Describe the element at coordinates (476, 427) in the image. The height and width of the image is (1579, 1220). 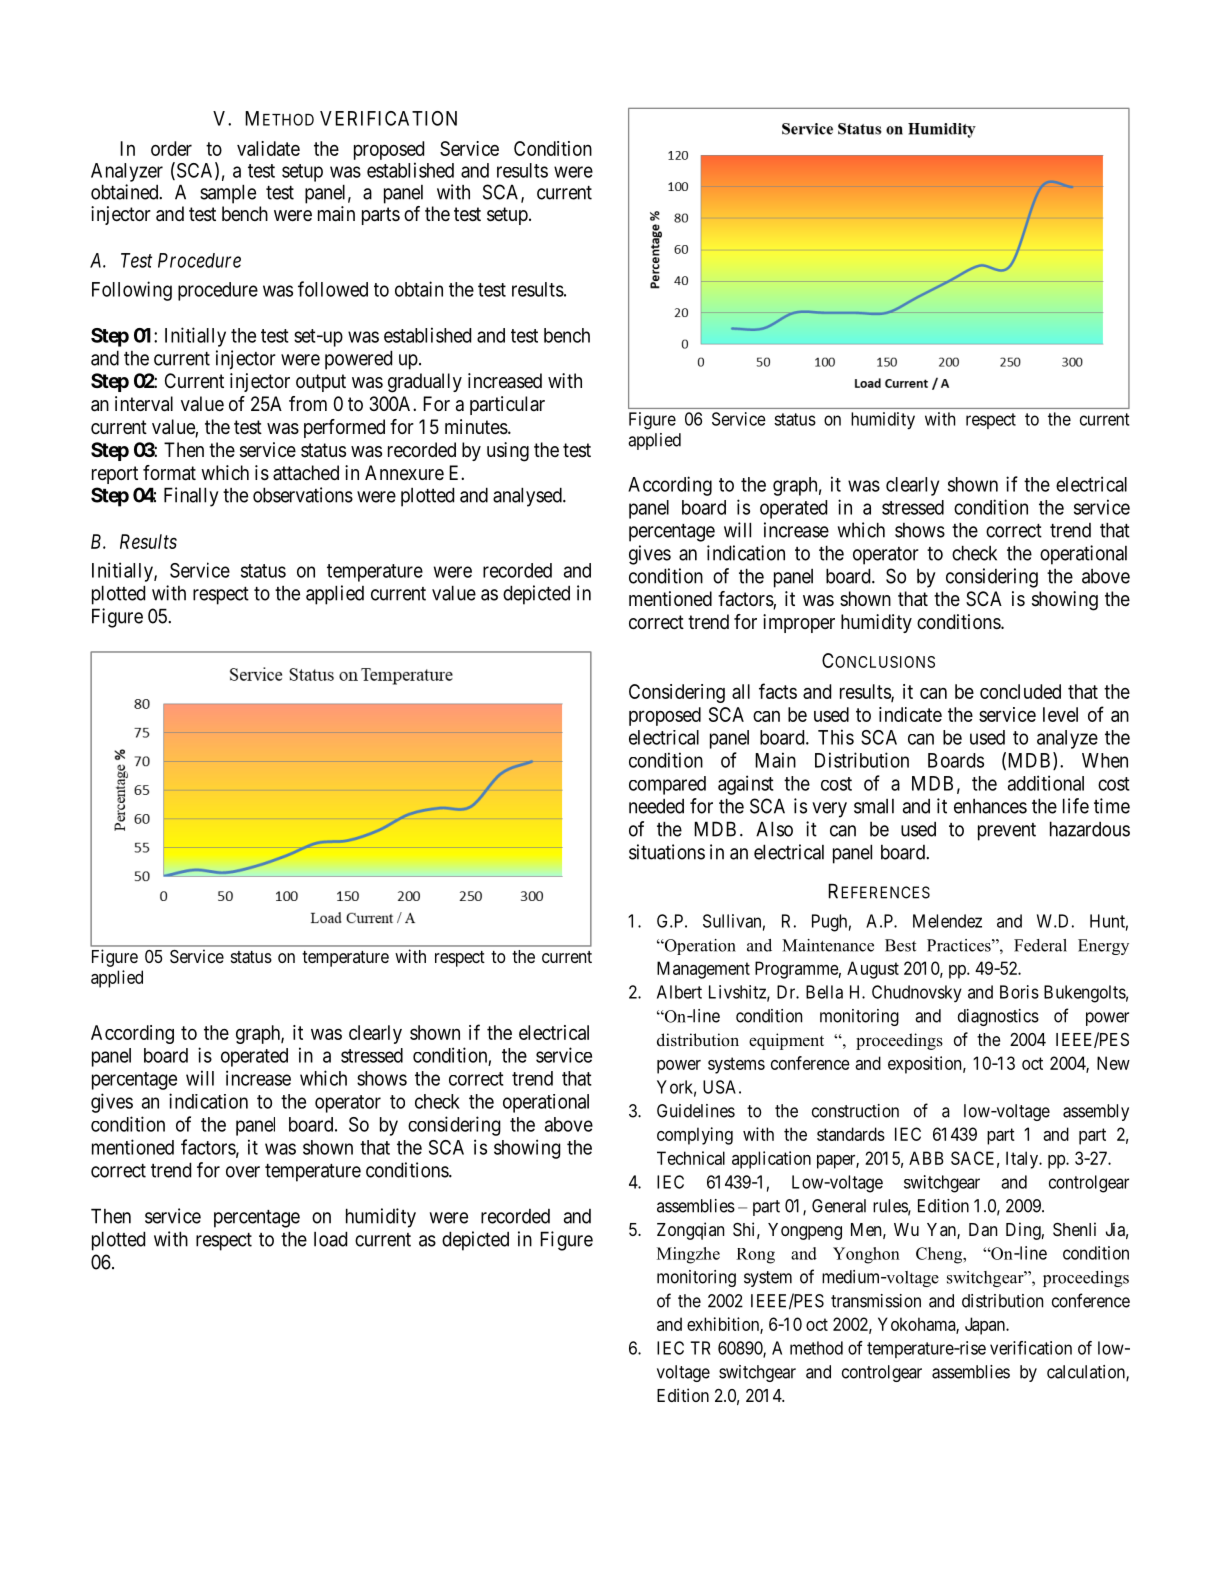
I see `minutes` at that location.
